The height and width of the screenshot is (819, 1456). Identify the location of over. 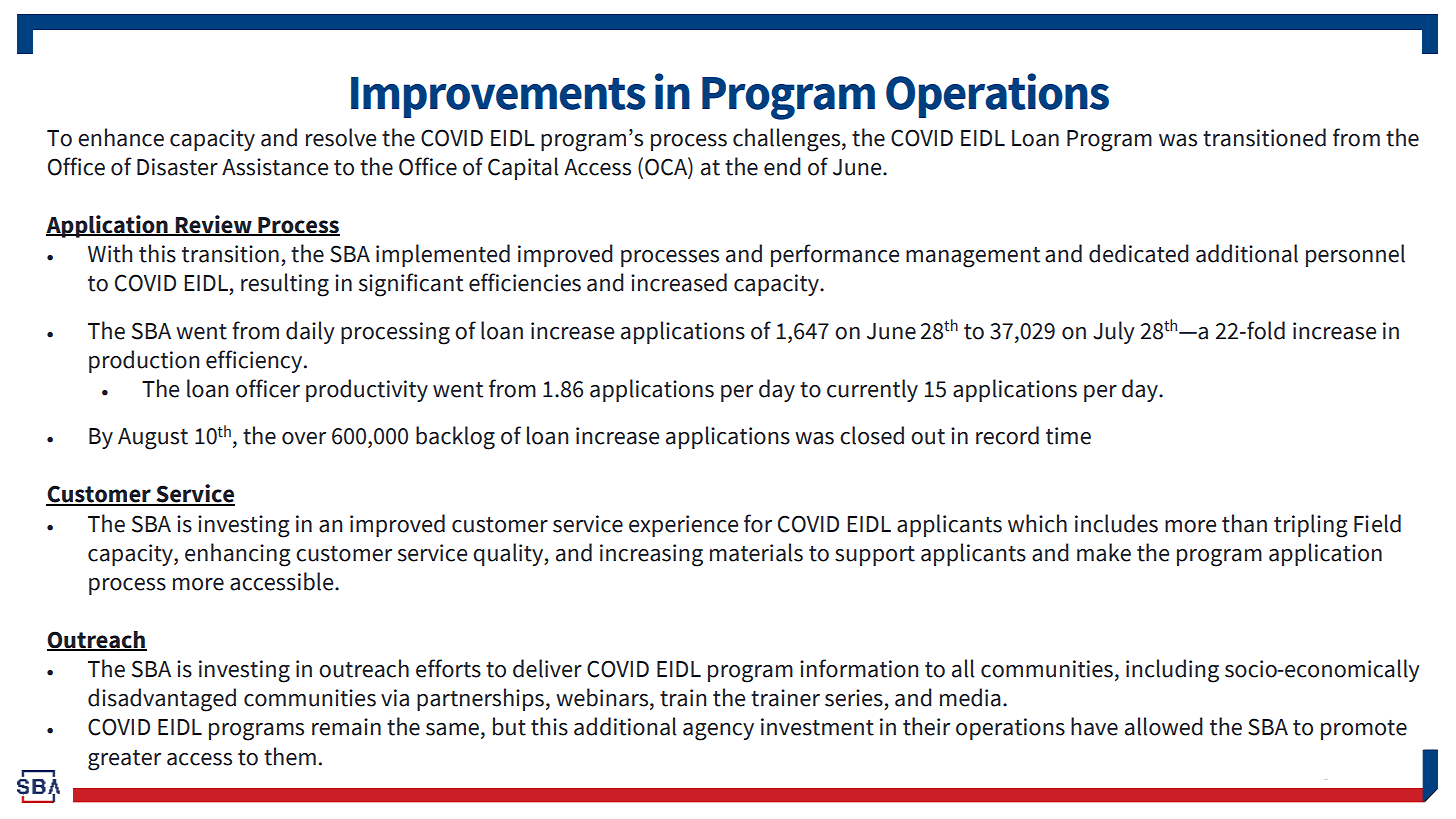
(304, 438).
